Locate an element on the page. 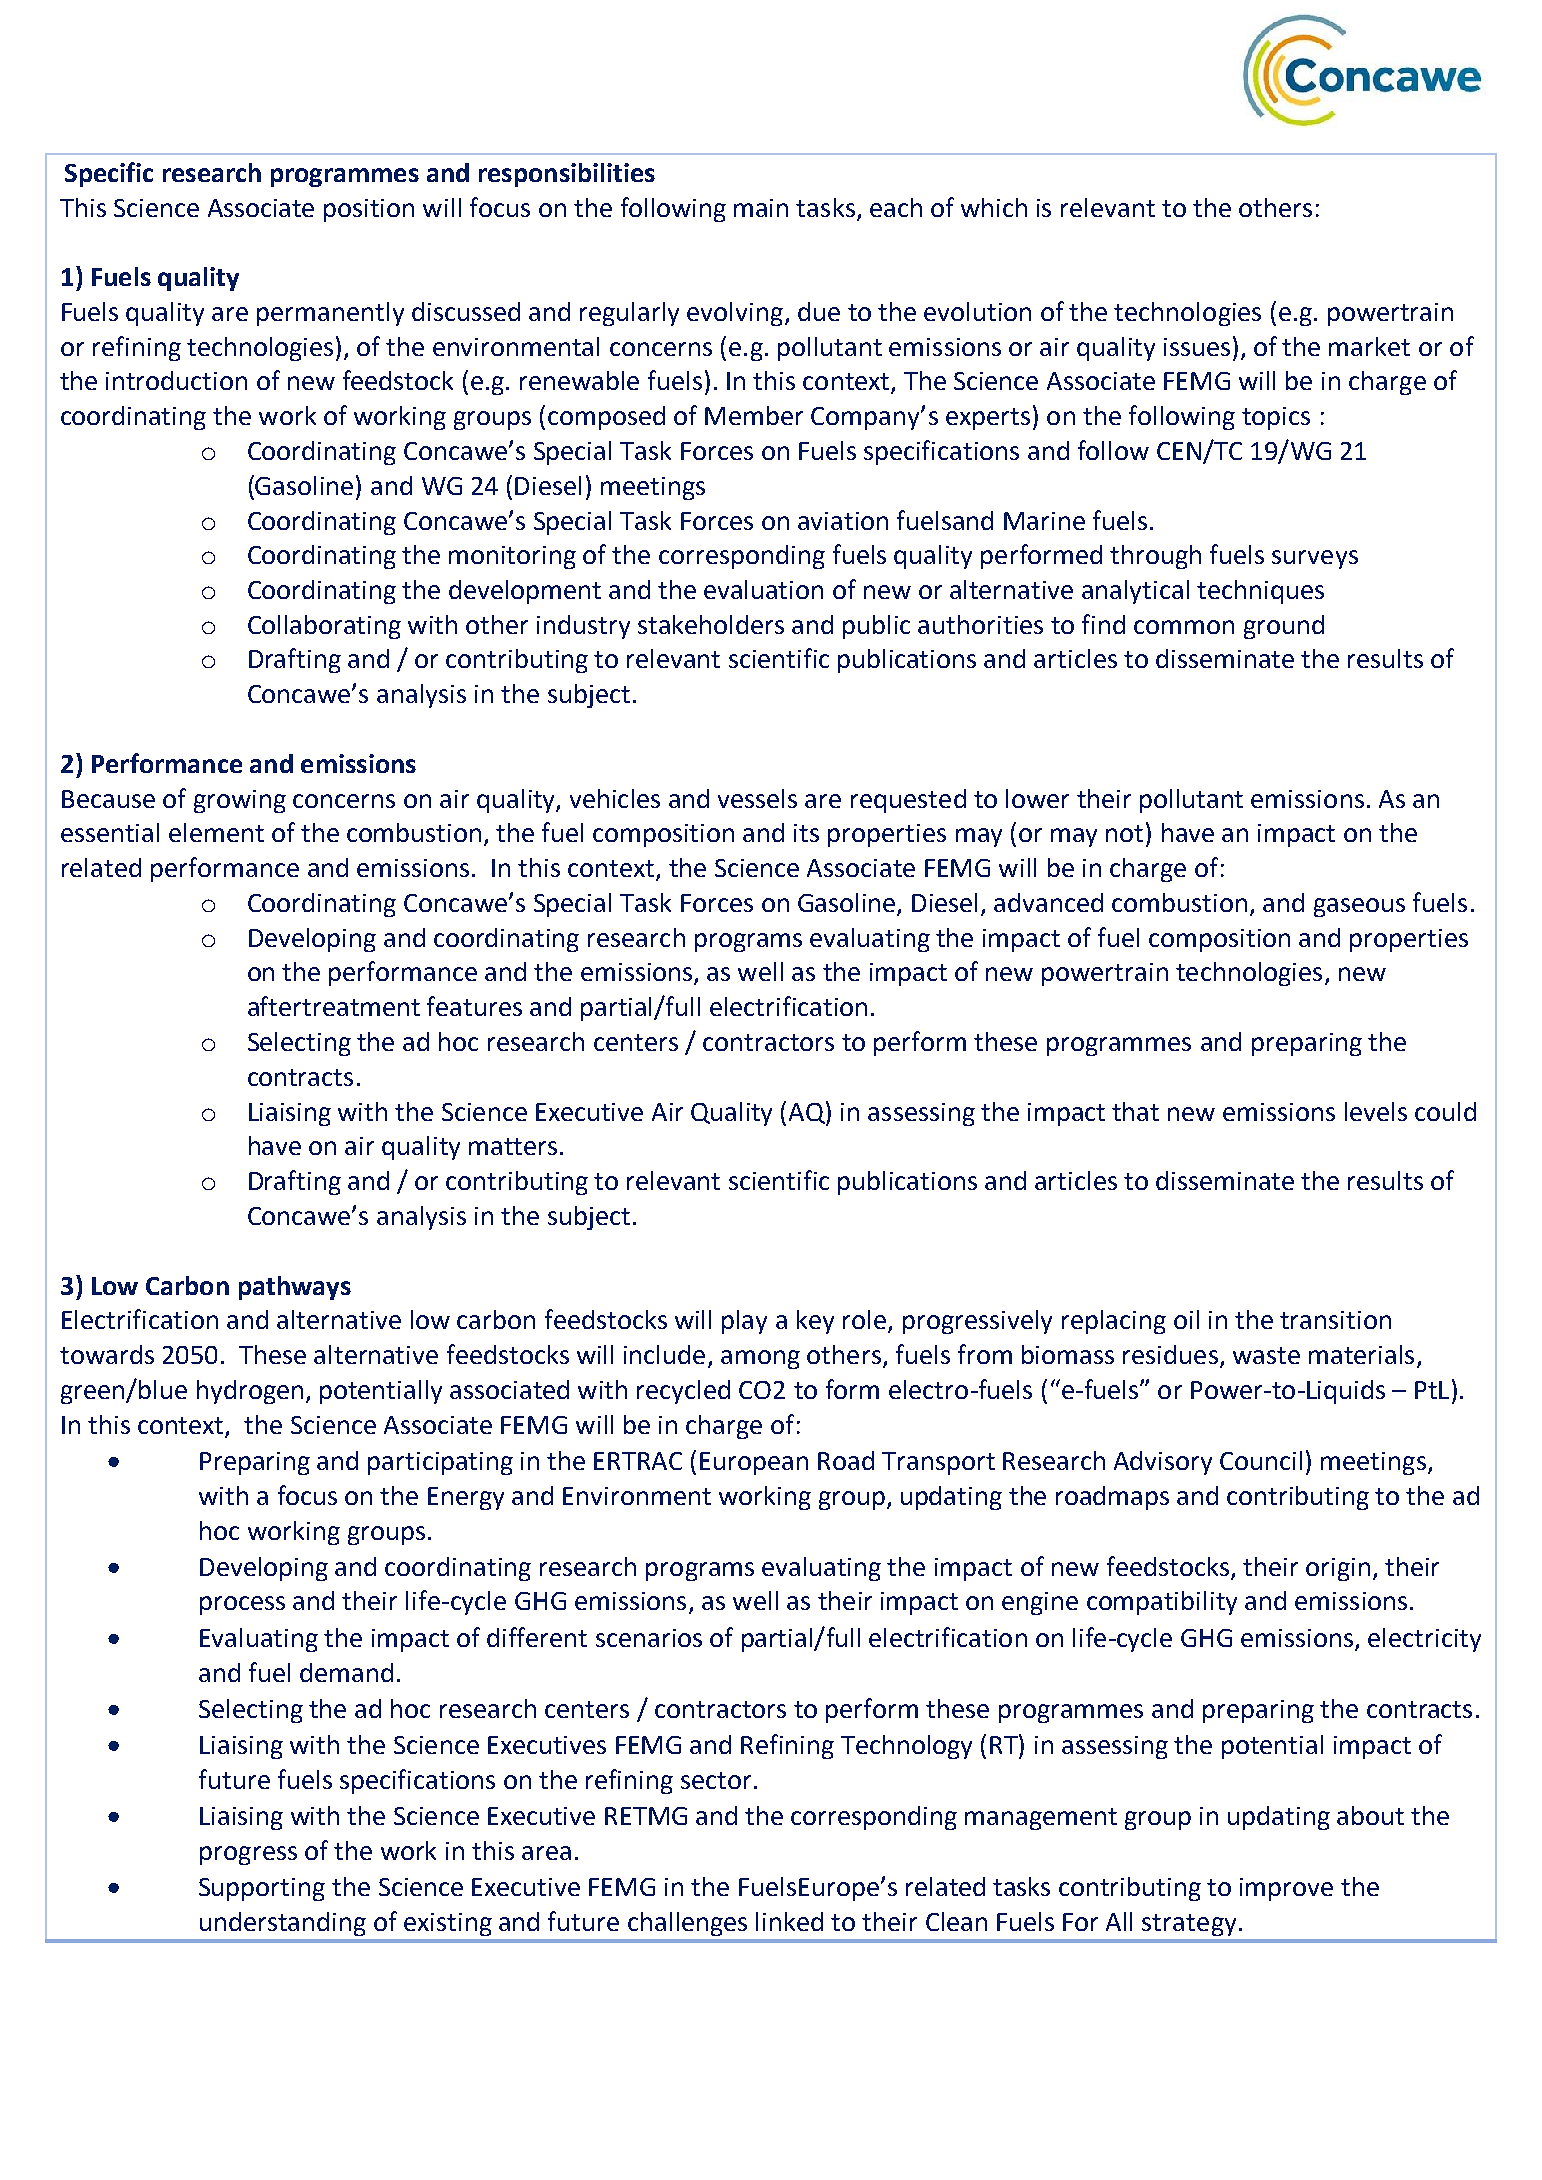  pathways is located at coordinates (295, 1288).
